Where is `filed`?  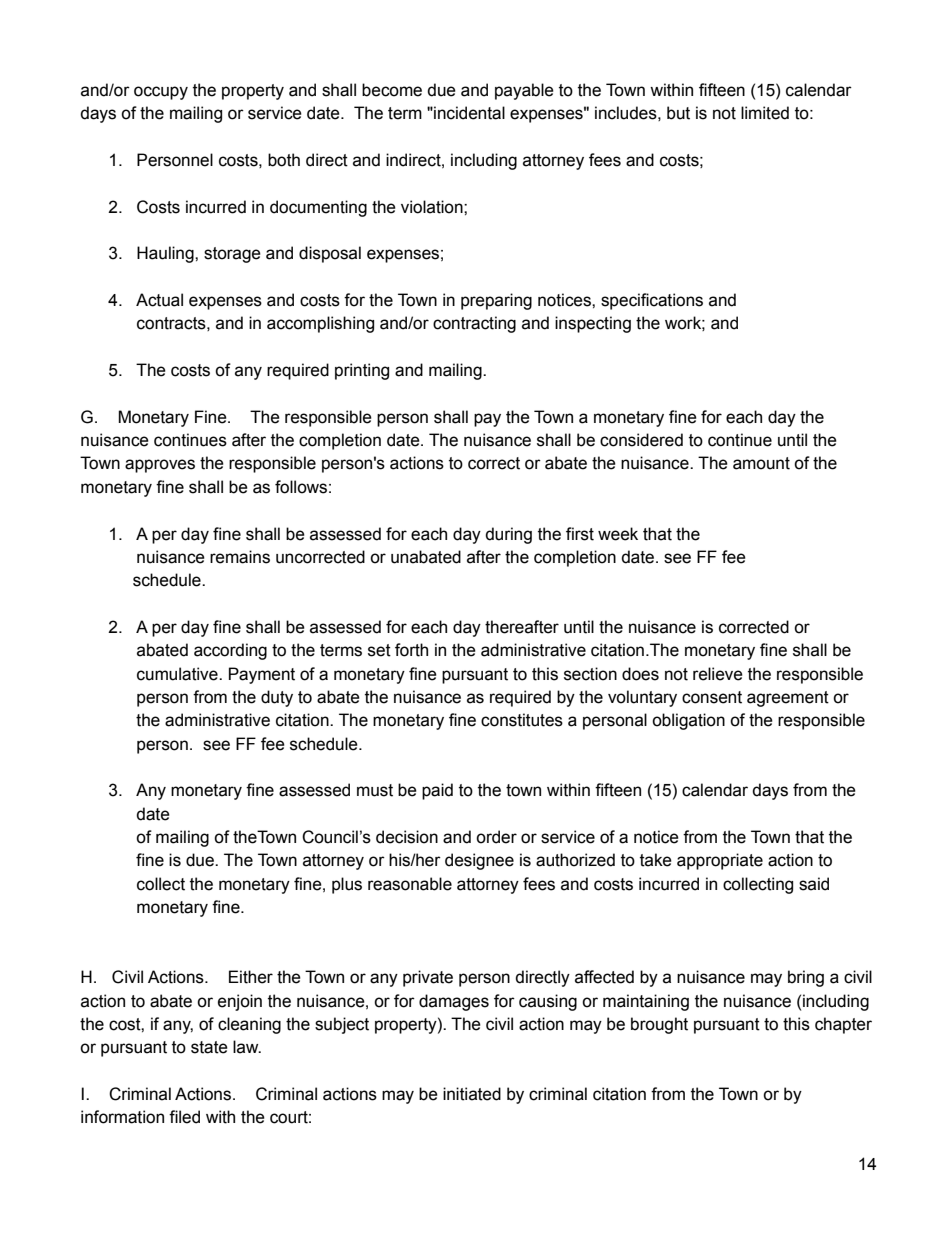
filed is located at coordinates (184, 1117).
